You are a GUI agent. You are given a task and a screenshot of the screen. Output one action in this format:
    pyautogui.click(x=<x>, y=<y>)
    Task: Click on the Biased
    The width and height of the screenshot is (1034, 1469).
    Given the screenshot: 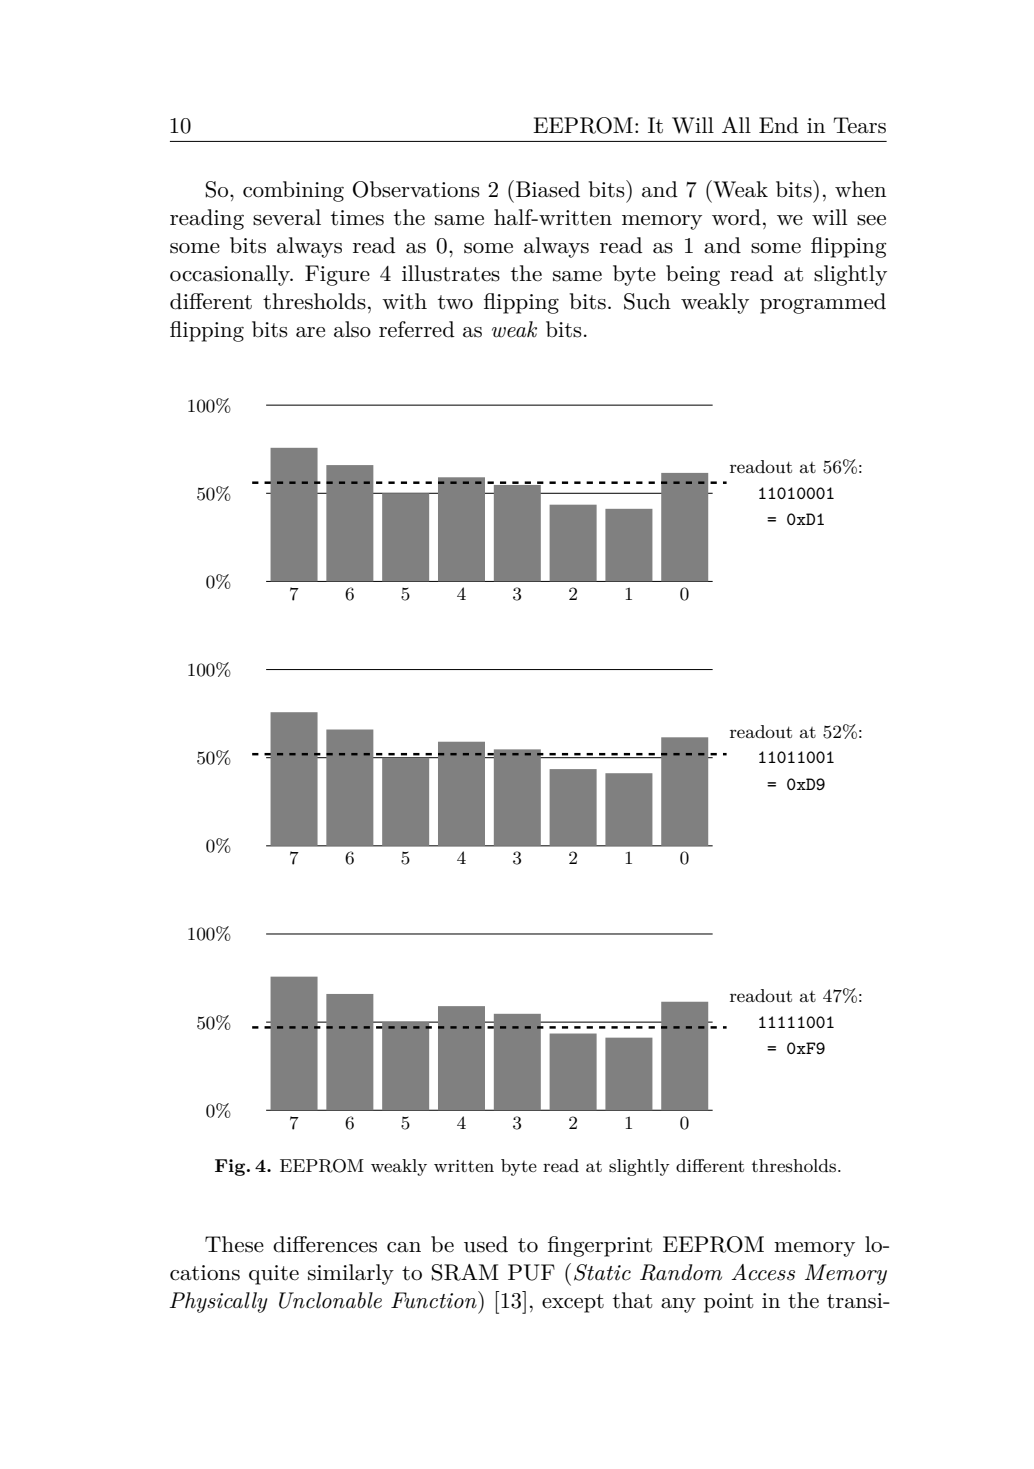 What is the action you would take?
    pyautogui.click(x=548, y=189)
